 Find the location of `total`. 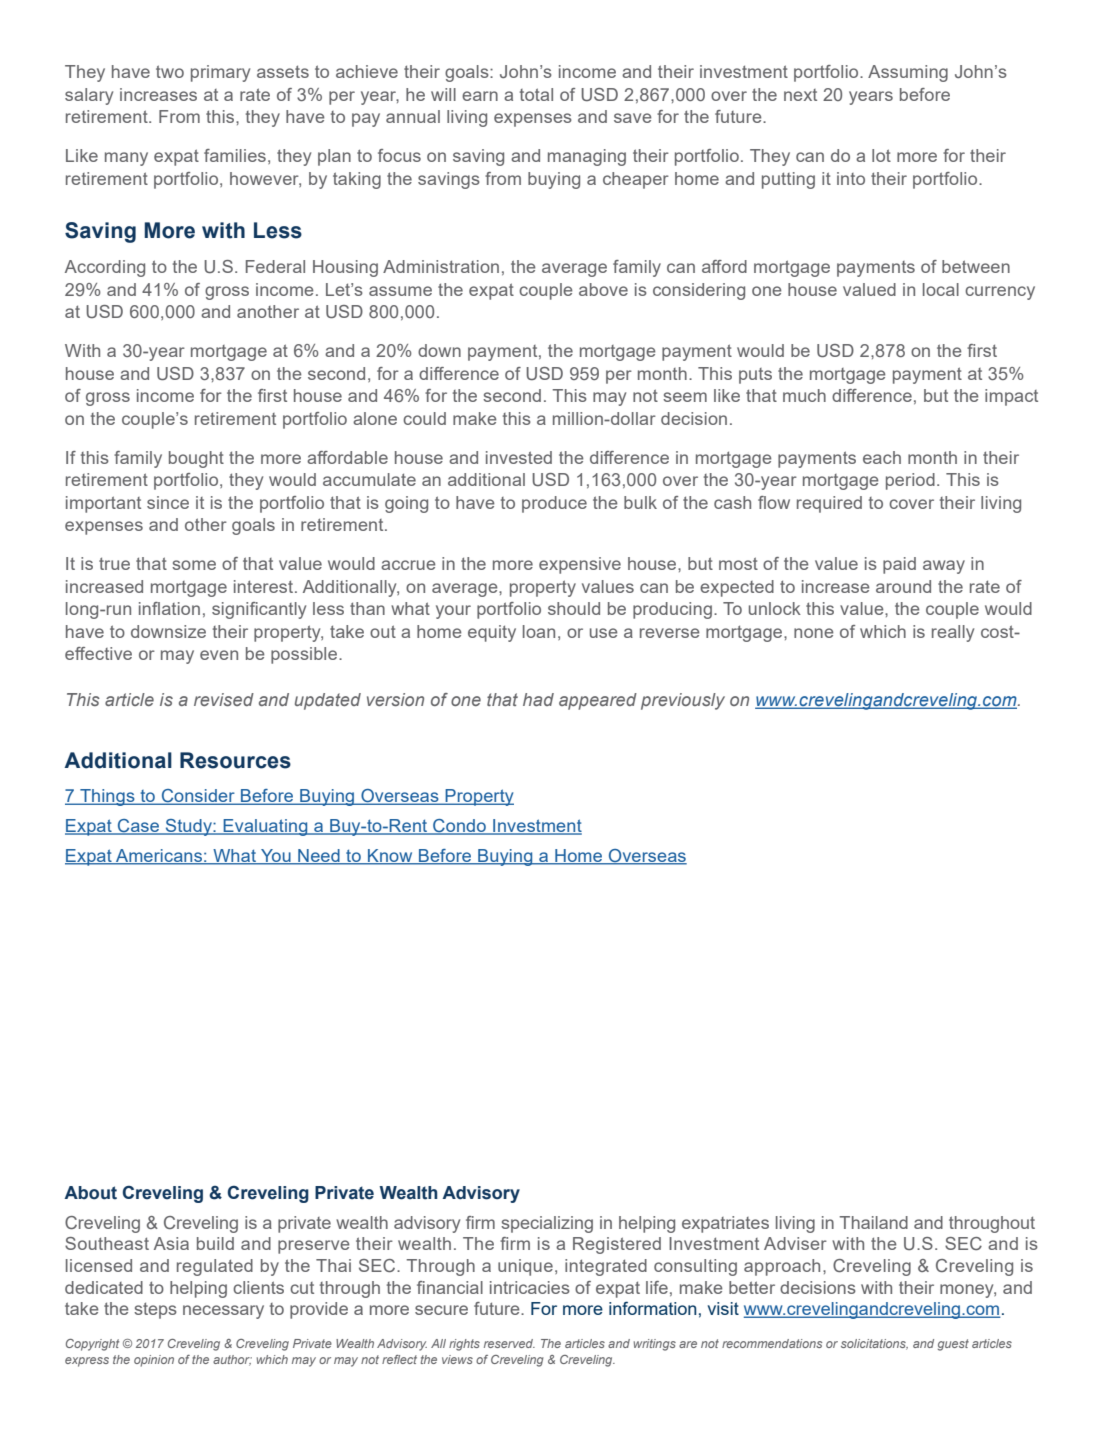

total is located at coordinates (536, 94).
